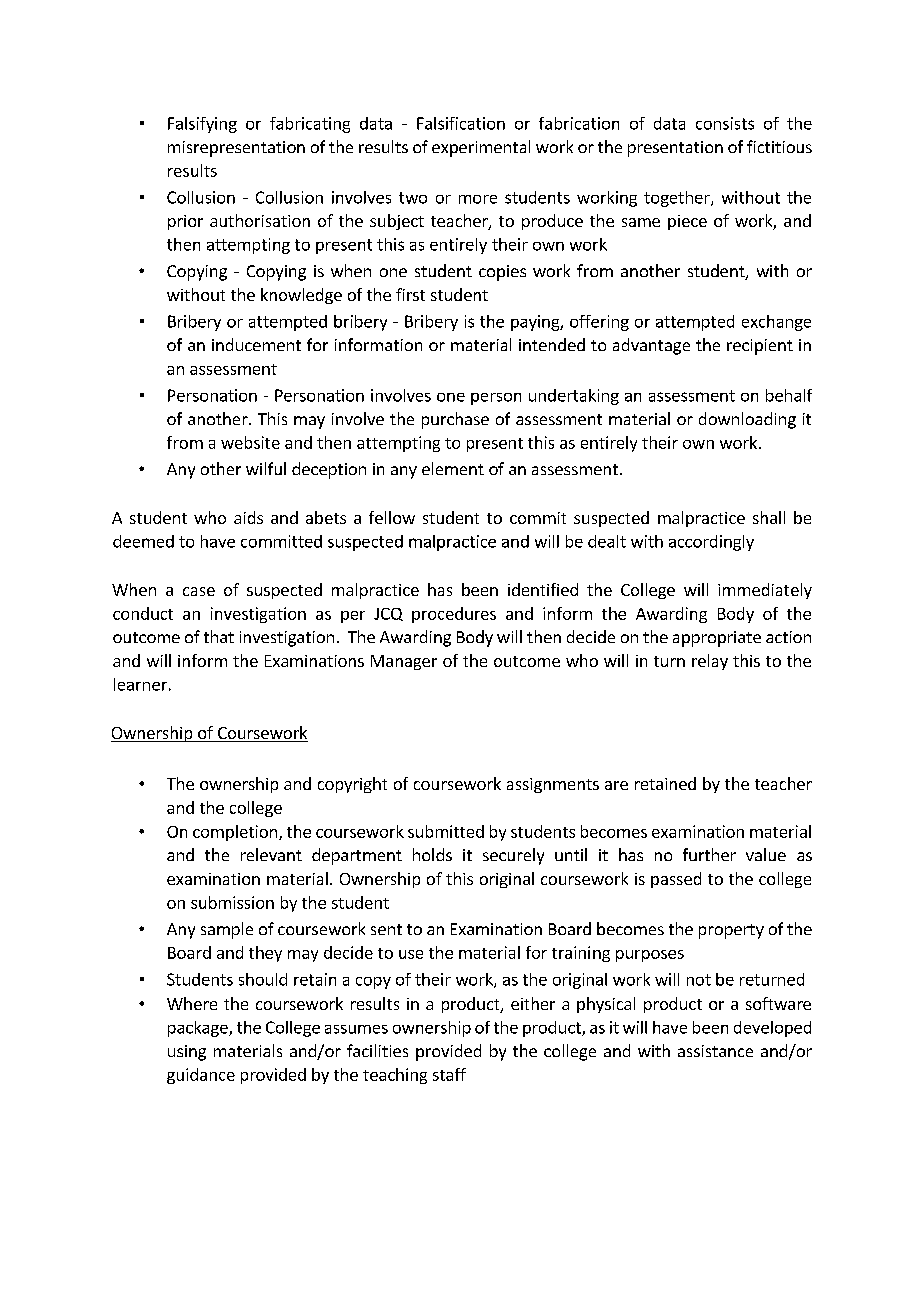 The width and height of the image is (924, 1308). What do you see at coordinates (202, 125) in the image?
I see `Falsifying` at bounding box center [202, 125].
